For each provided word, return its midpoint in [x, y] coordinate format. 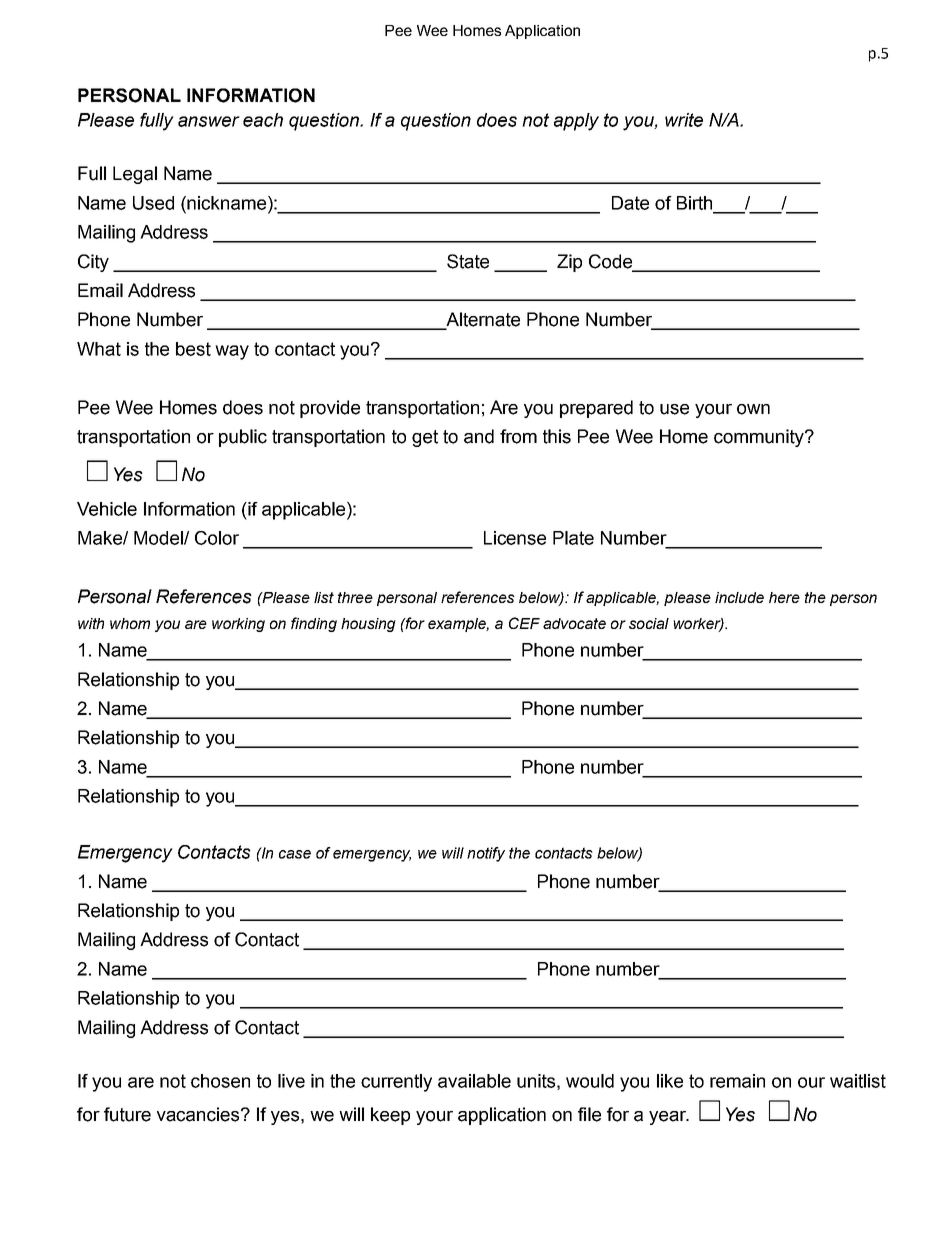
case [295, 854]
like [670, 1081]
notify [486, 854]
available [474, 1081]
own [753, 409]
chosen [220, 1081]
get [425, 438]
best [193, 349]
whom [130, 623]
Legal [135, 175]
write [684, 120]
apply [576, 122]
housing [368, 625]
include [739, 597]
